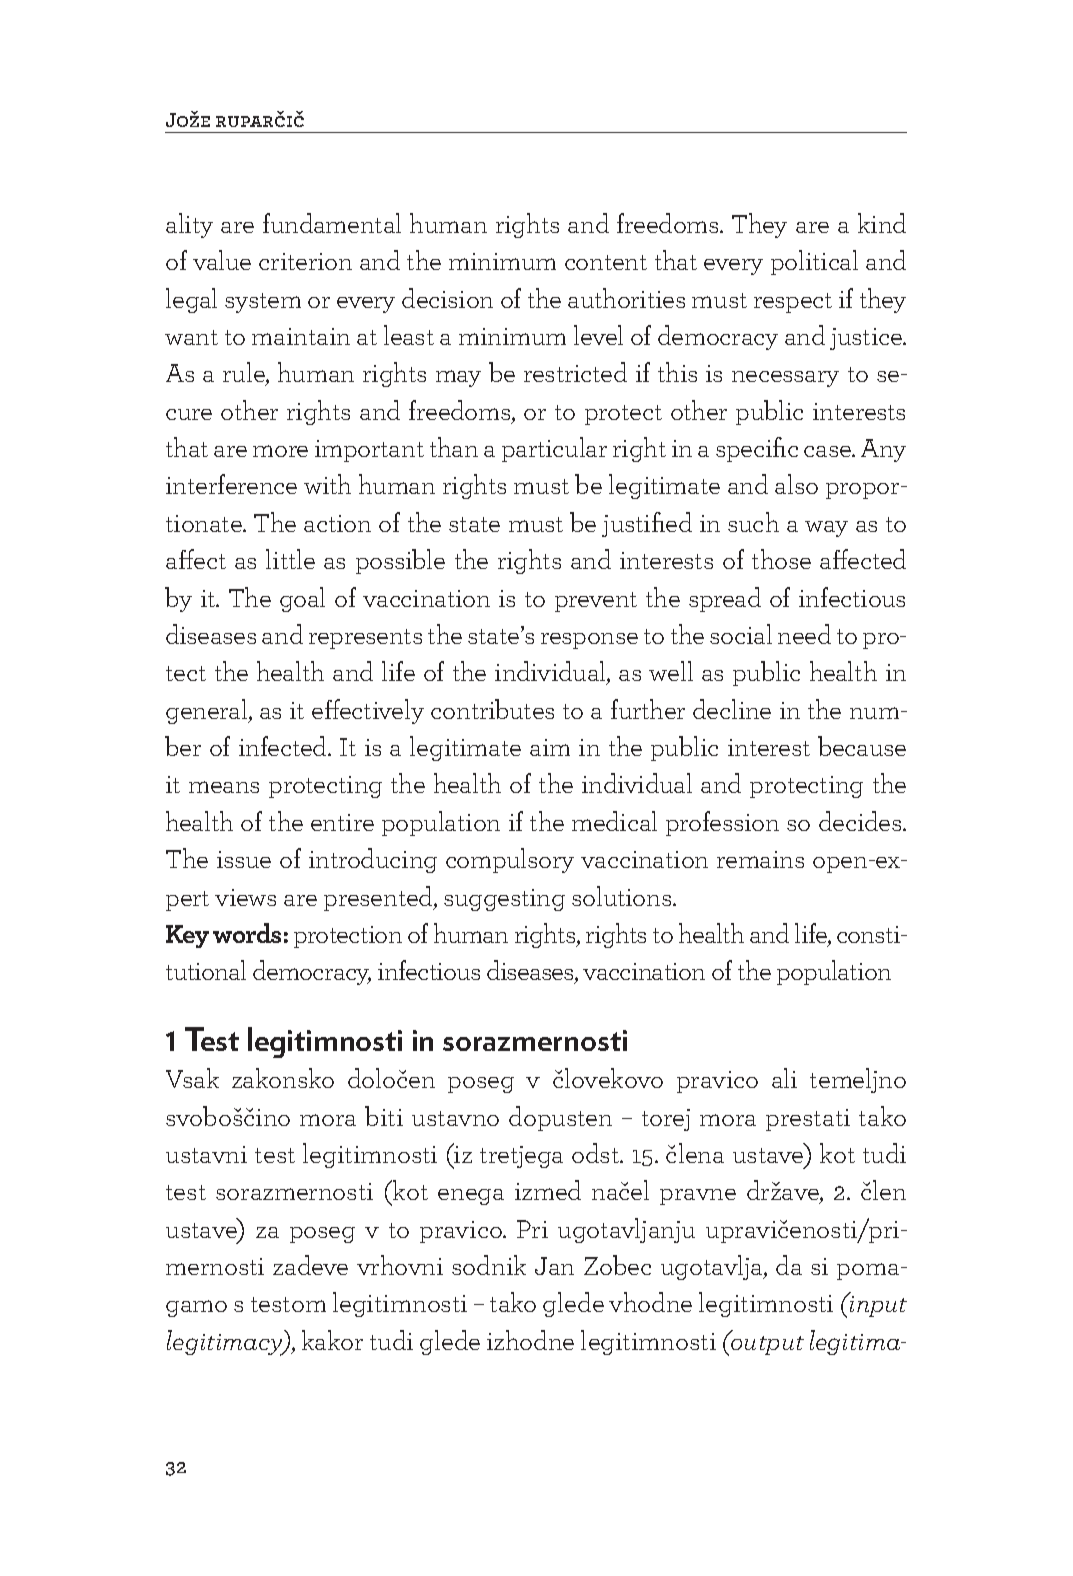 This screenshot has height=1576, width=1073. I want to click on words, so click(247, 933).
